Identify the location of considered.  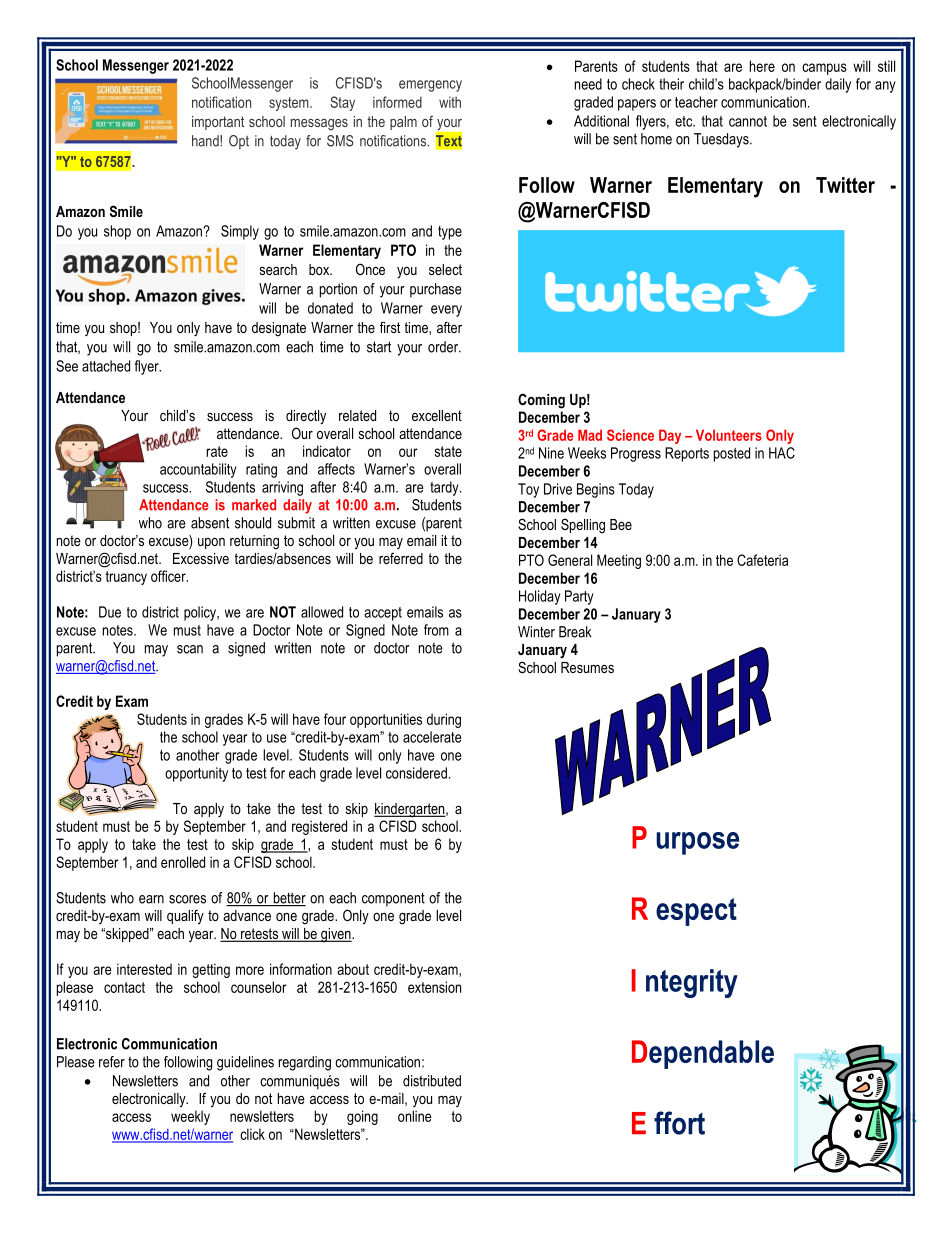
(416, 773).
